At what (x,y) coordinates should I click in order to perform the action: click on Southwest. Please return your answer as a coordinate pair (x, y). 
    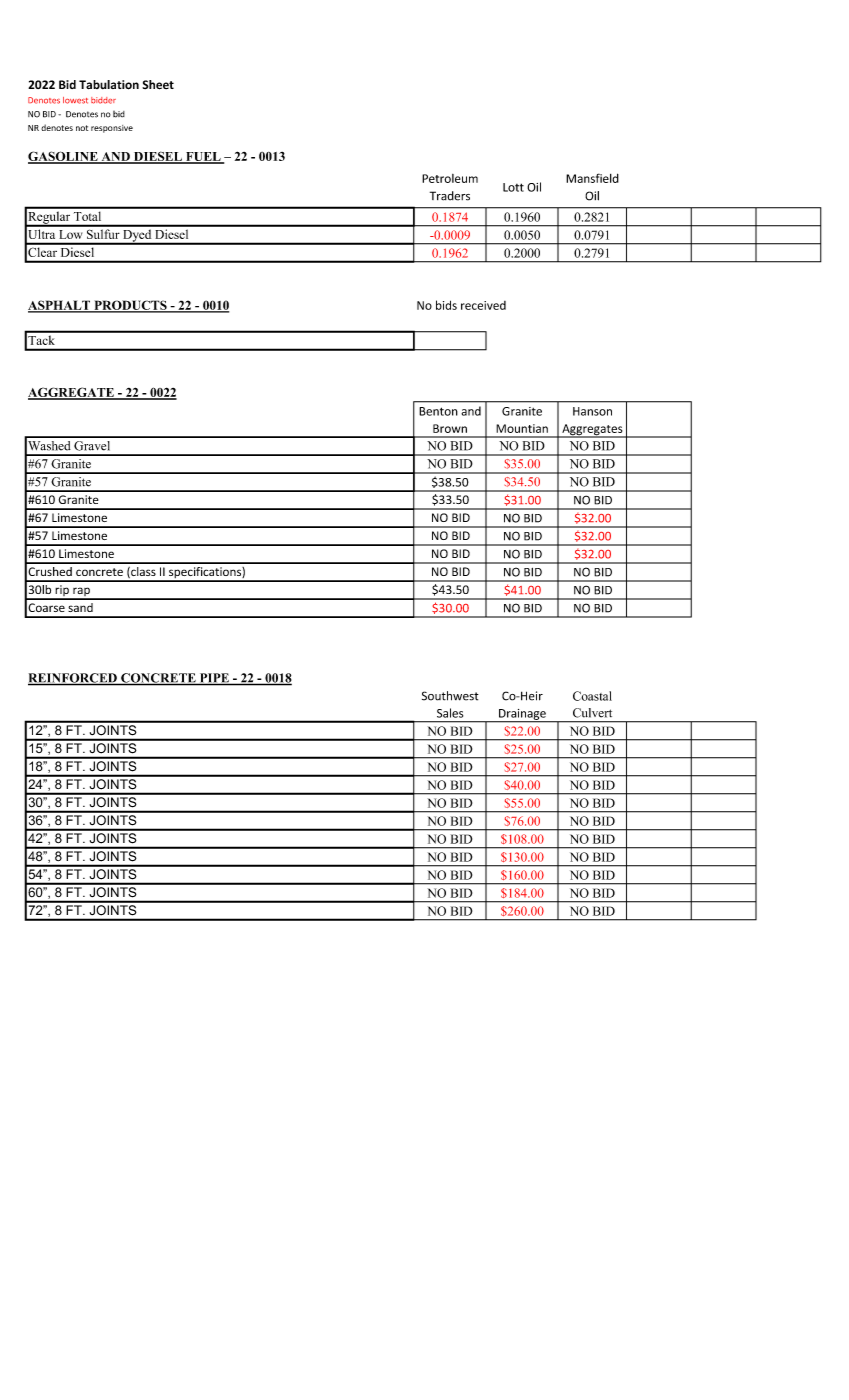
    Looking at the image, I should click on (450, 696).
